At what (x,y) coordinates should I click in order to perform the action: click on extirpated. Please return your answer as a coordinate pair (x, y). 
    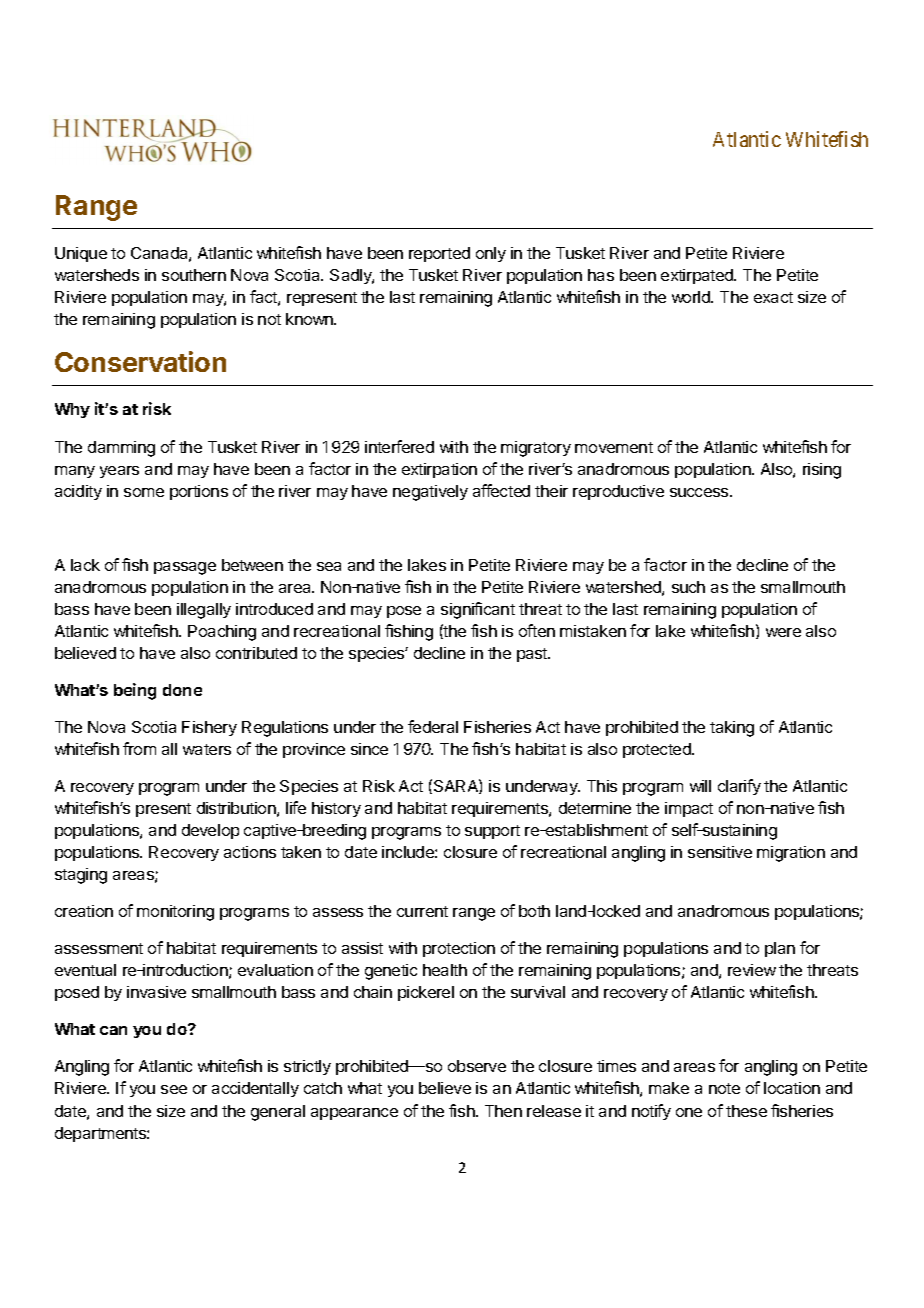
    Looking at the image, I should click on (698, 276).
